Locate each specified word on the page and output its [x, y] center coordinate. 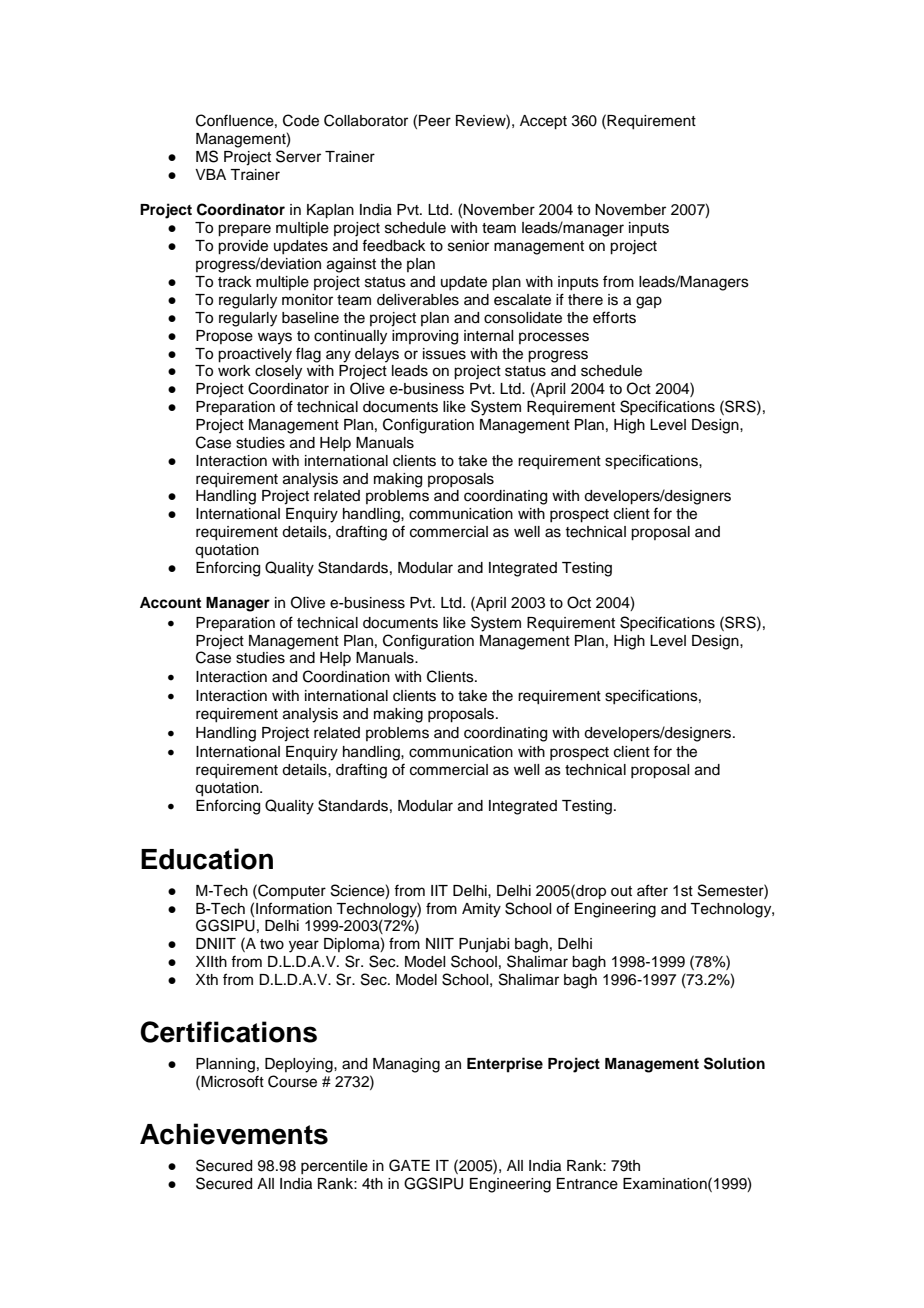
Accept [543, 122]
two [272, 944]
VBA [210, 174]
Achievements [234, 1134]
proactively [255, 355]
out [621, 891]
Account [170, 603]
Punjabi [484, 945]
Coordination [346, 676]
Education [207, 859]
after [652, 890]
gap [649, 302]
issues [444, 354]
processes [554, 338]
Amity [481, 910]
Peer [435, 121]
